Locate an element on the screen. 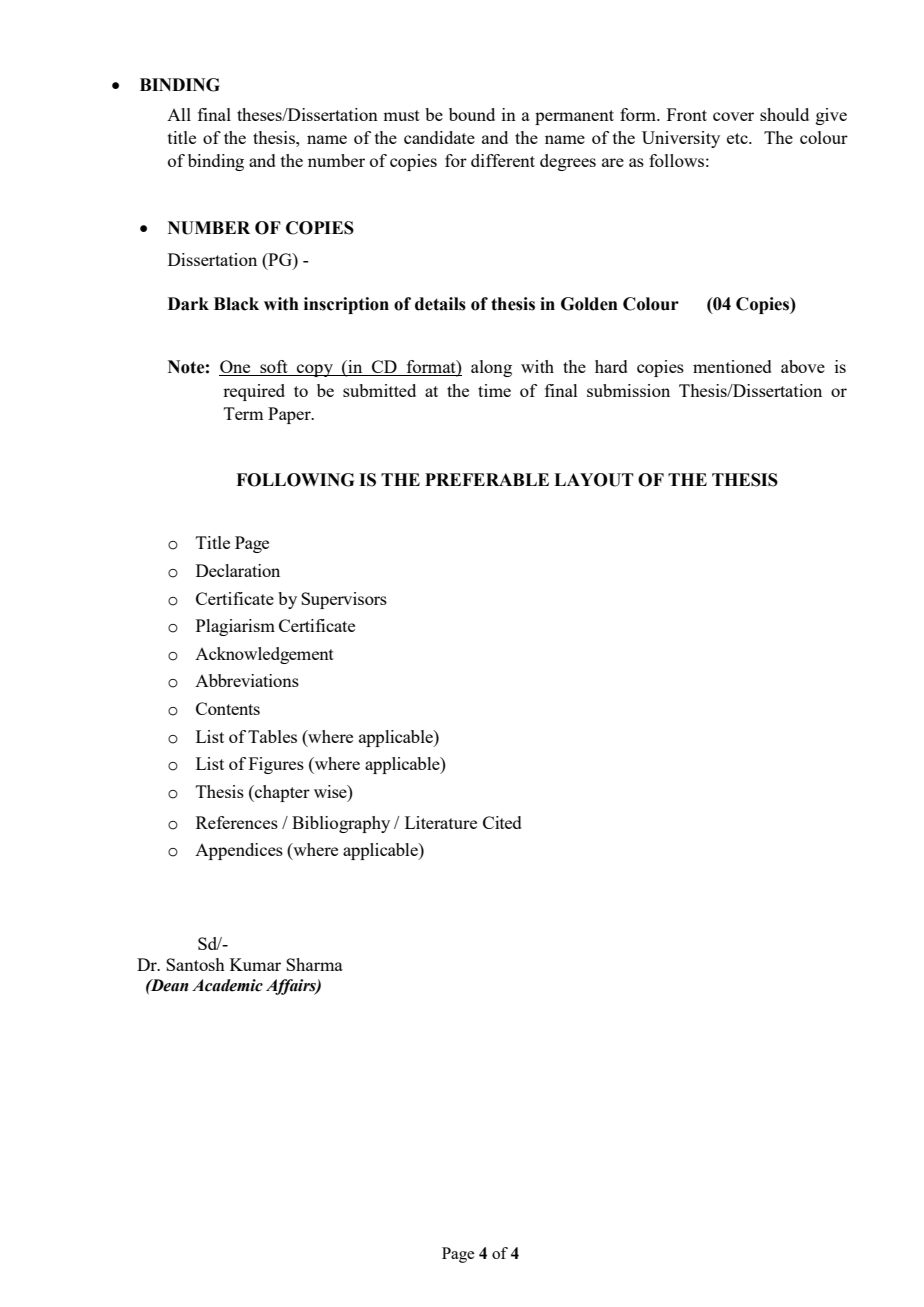 This screenshot has height=1307, width=924. Cited is located at coordinates (502, 822).
